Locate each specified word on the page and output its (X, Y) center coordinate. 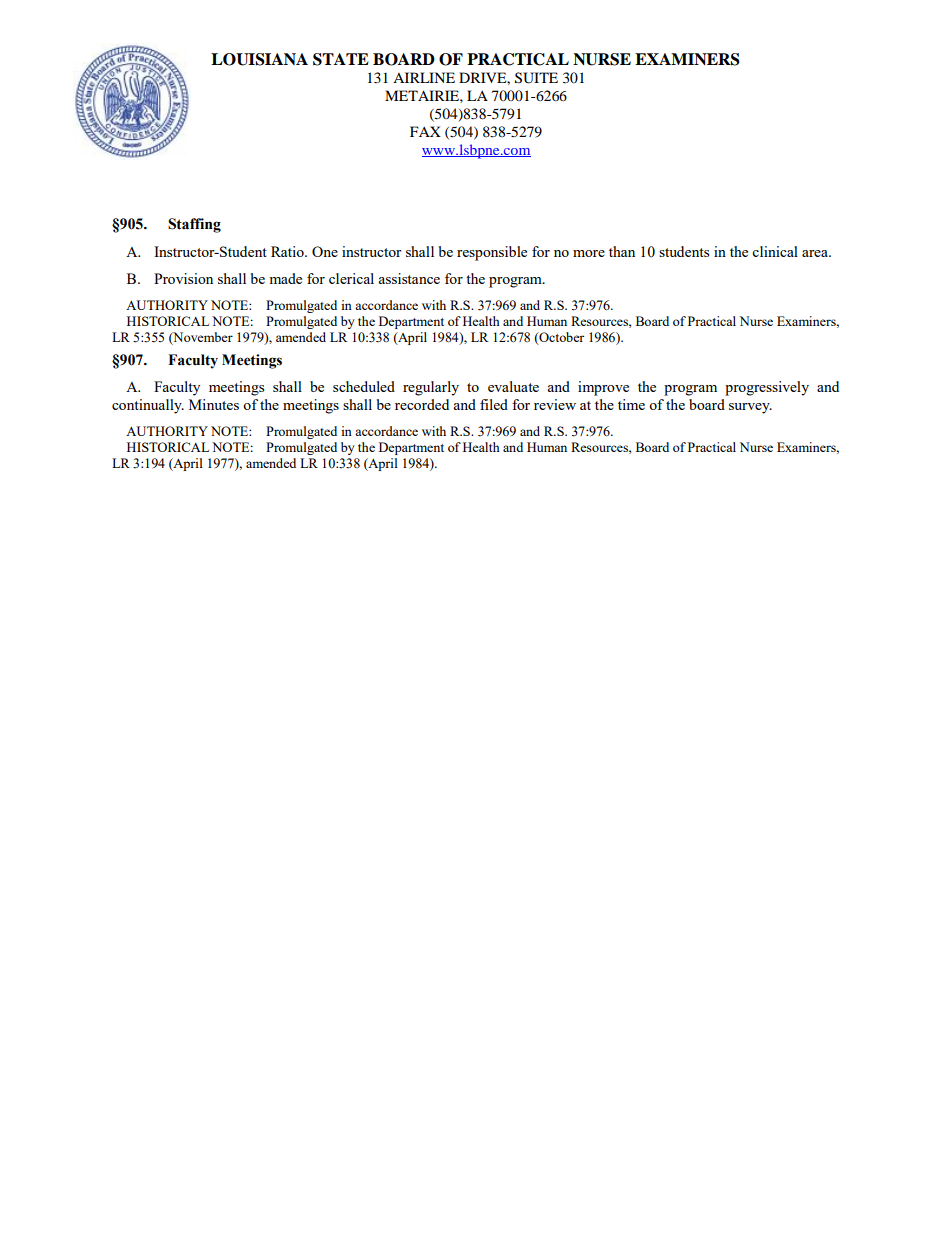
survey (750, 408)
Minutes (214, 404)
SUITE (536, 78)
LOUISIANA (259, 59)
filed (494, 404)
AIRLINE (424, 77)
